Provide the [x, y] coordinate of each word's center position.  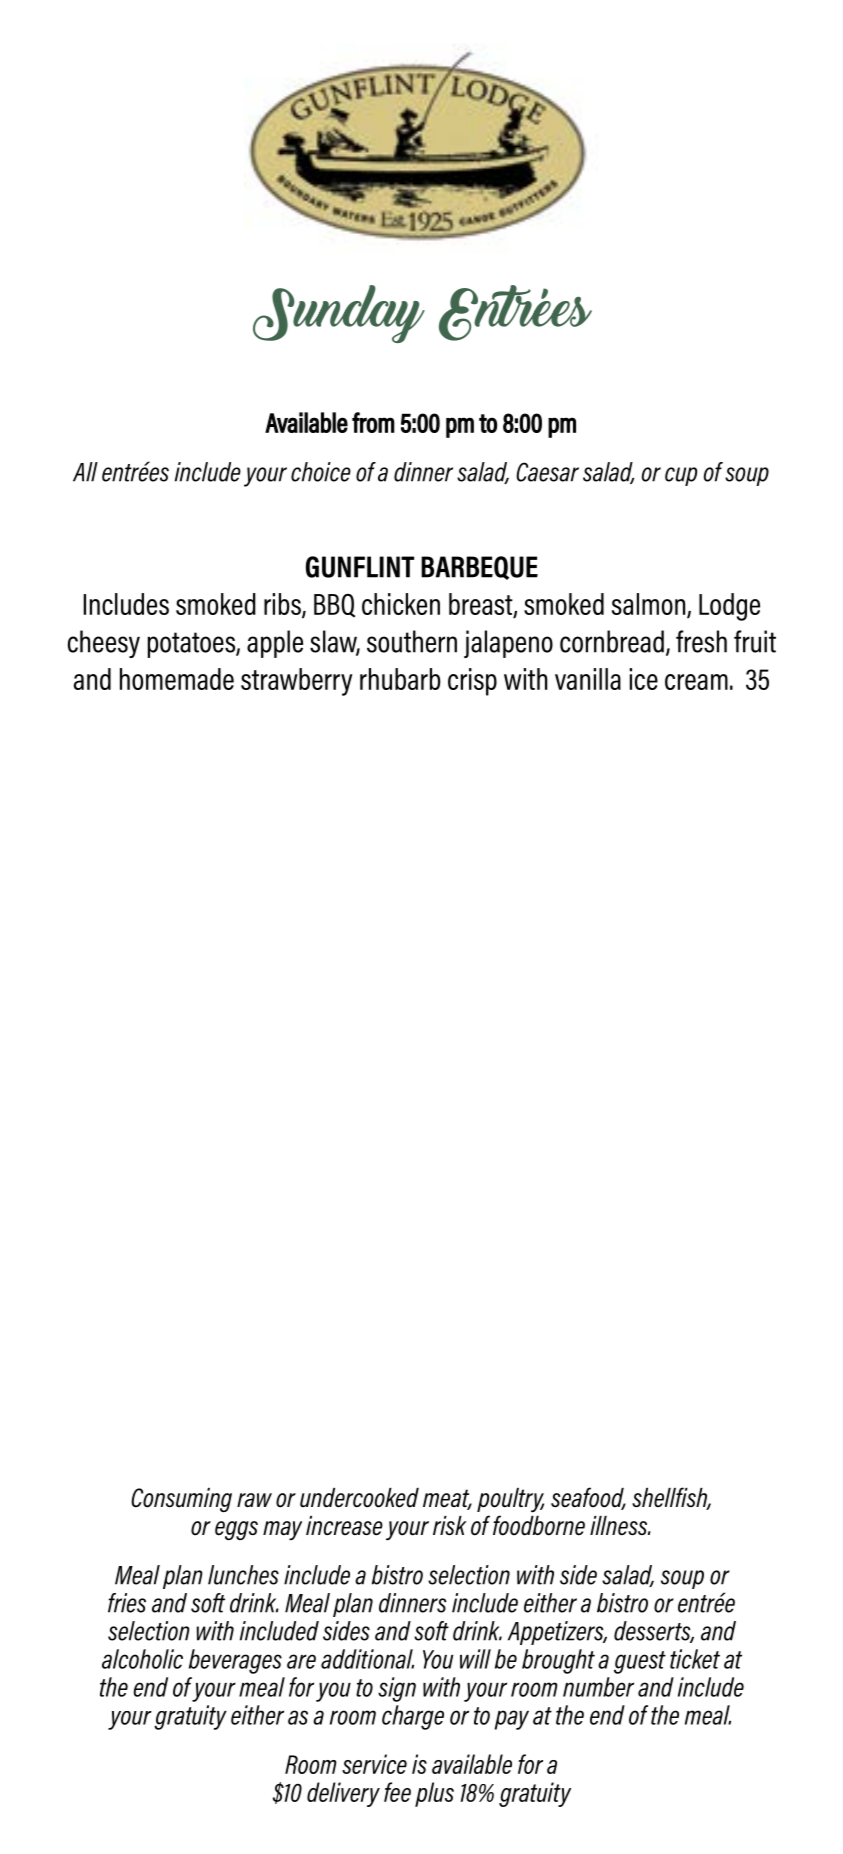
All [85, 472]
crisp [472, 682]
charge [413, 1717]
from [373, 422]
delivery [343, 1794]
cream [696, 682]
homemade [177, 679]
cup [681, 476]
